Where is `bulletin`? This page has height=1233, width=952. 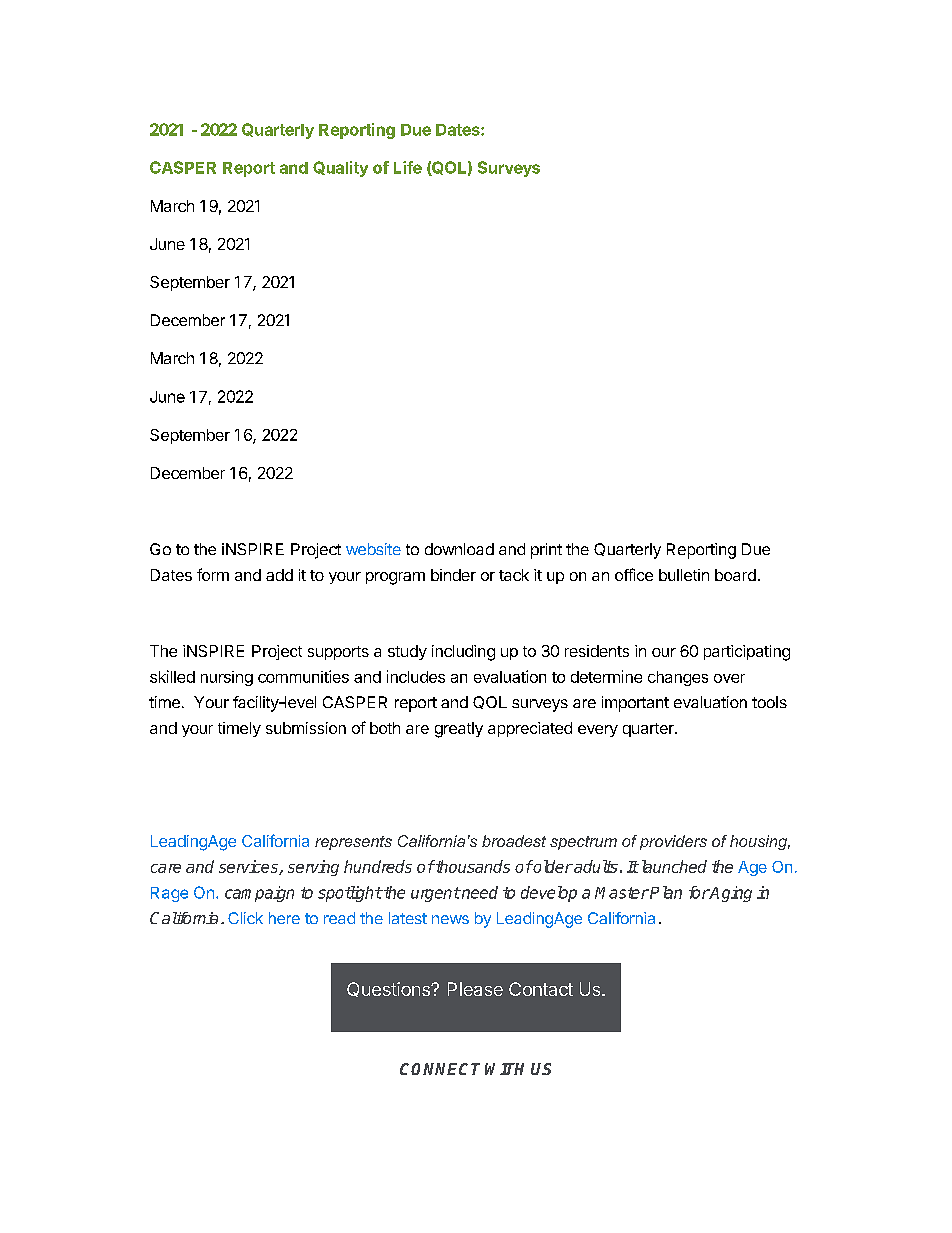 bulletin is located at coordinates (684, 575).
